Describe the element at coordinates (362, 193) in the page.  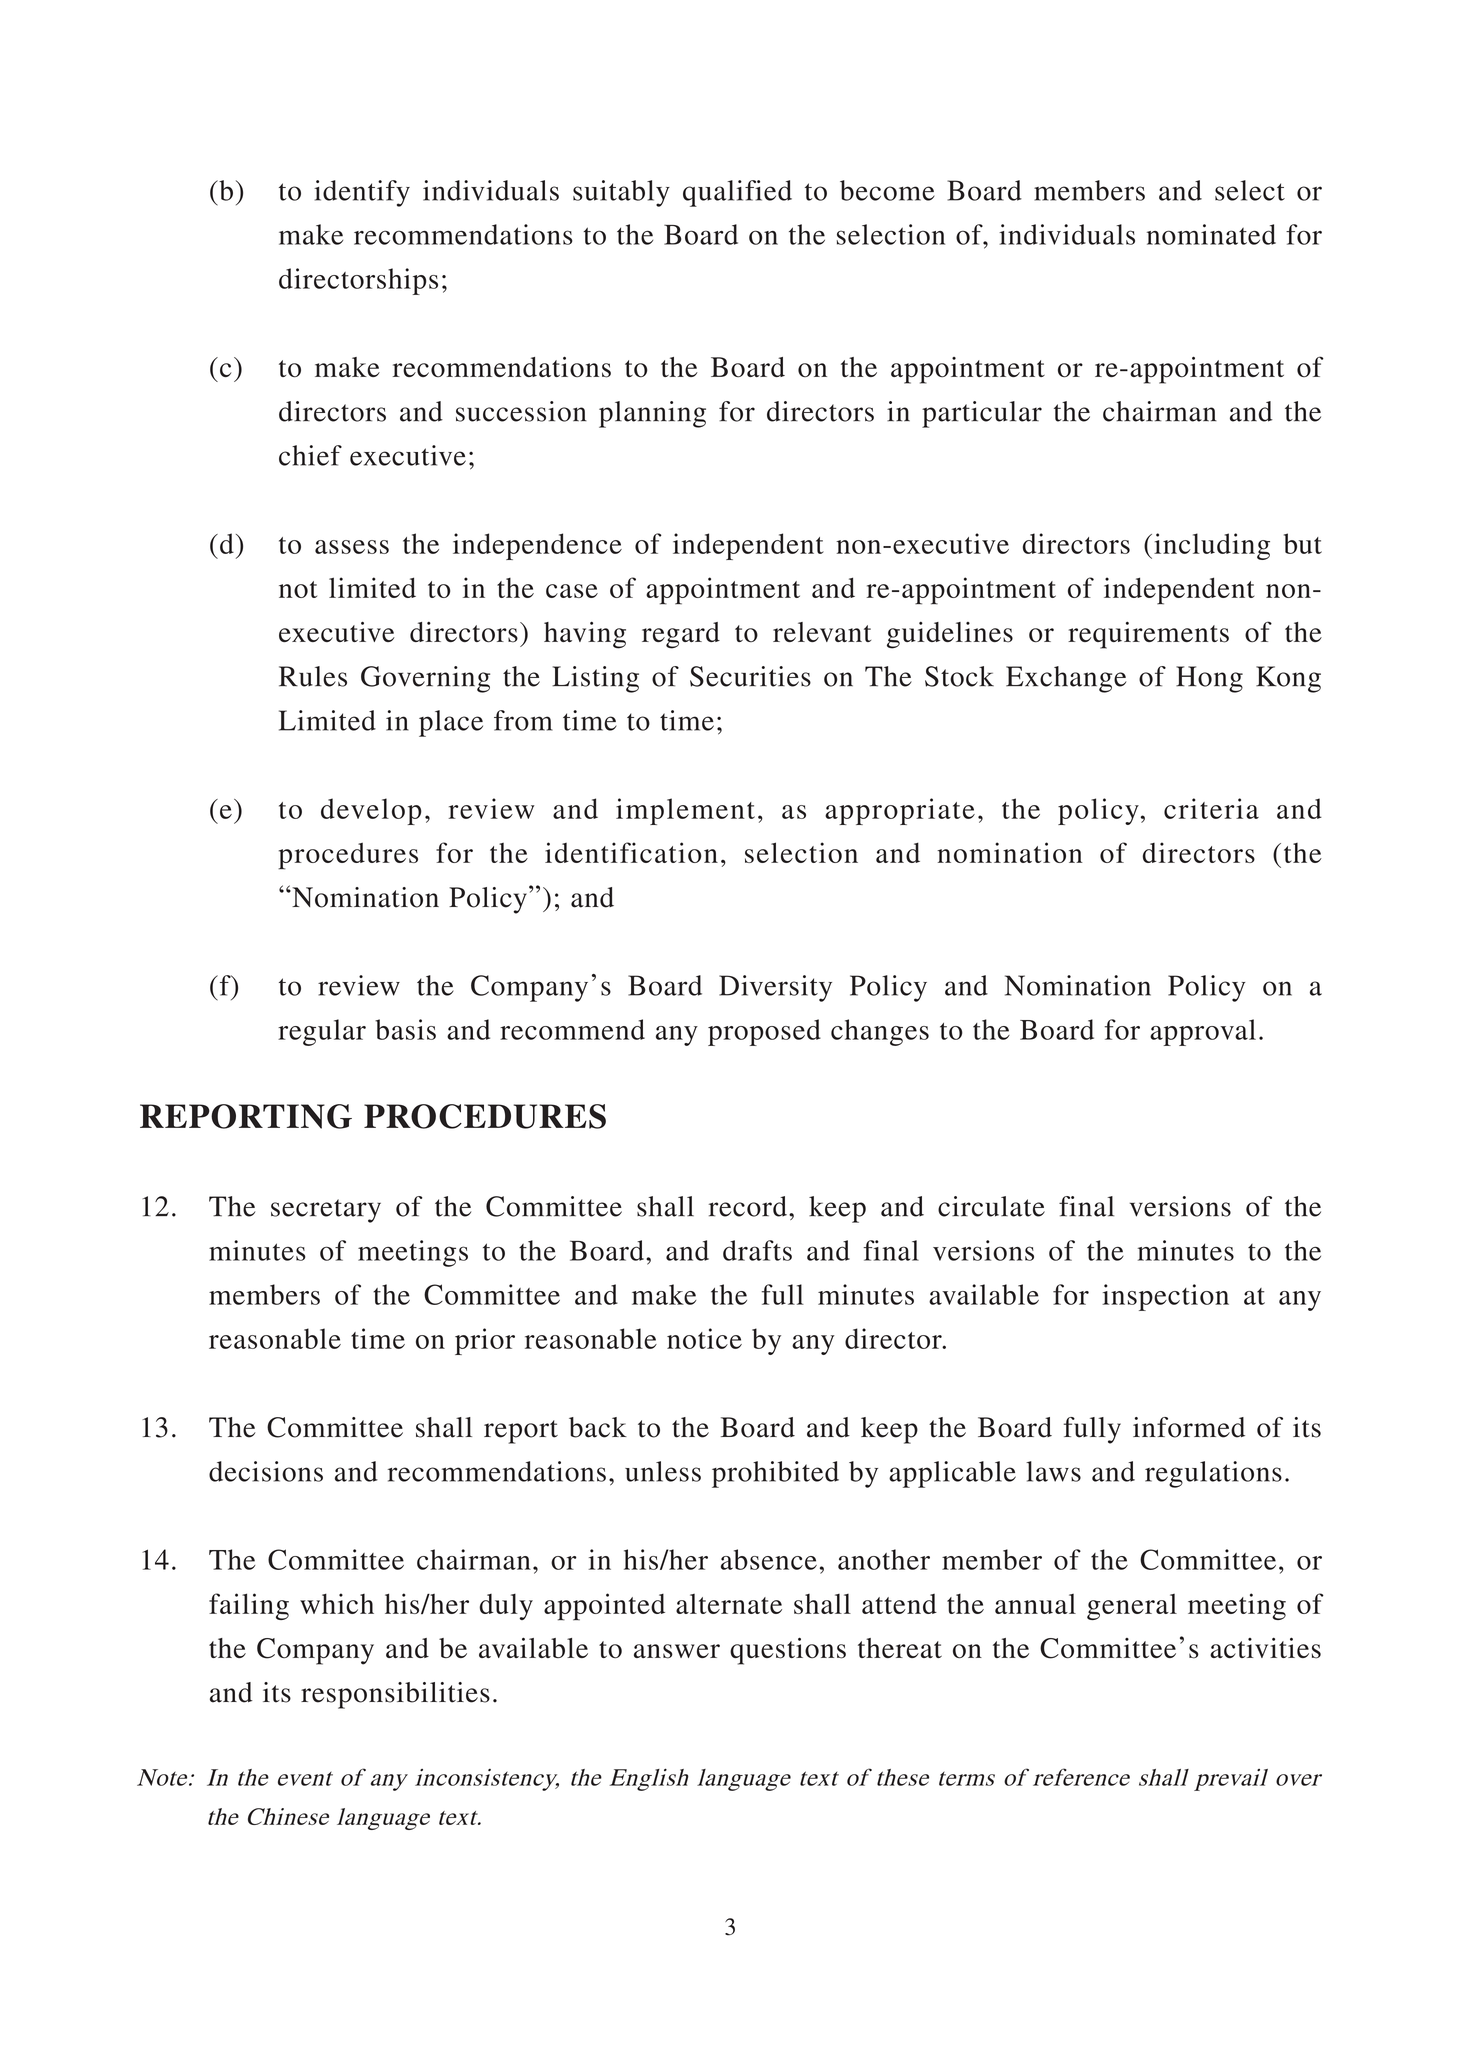
I see `identify` at that location.
